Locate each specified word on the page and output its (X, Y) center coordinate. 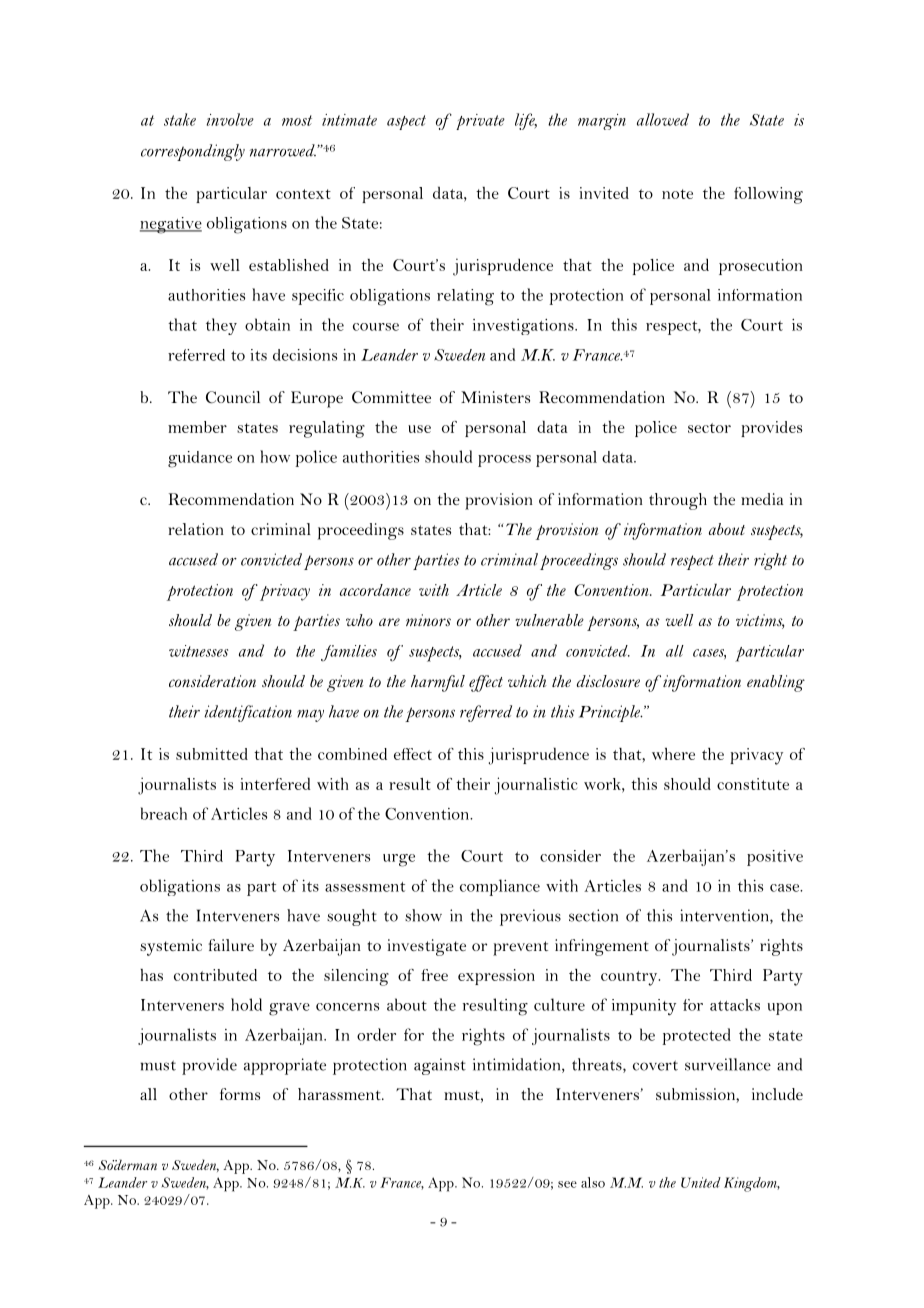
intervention (725, 916)
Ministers (495, 397)
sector (709, 428)
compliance (500, 887)
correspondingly (193, 152)
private (480, 122)
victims (760, 621)
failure (231, 945)
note (677, 194)
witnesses (198, 651)
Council (233, 397)
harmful (438, 683)
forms (240, 1094)
